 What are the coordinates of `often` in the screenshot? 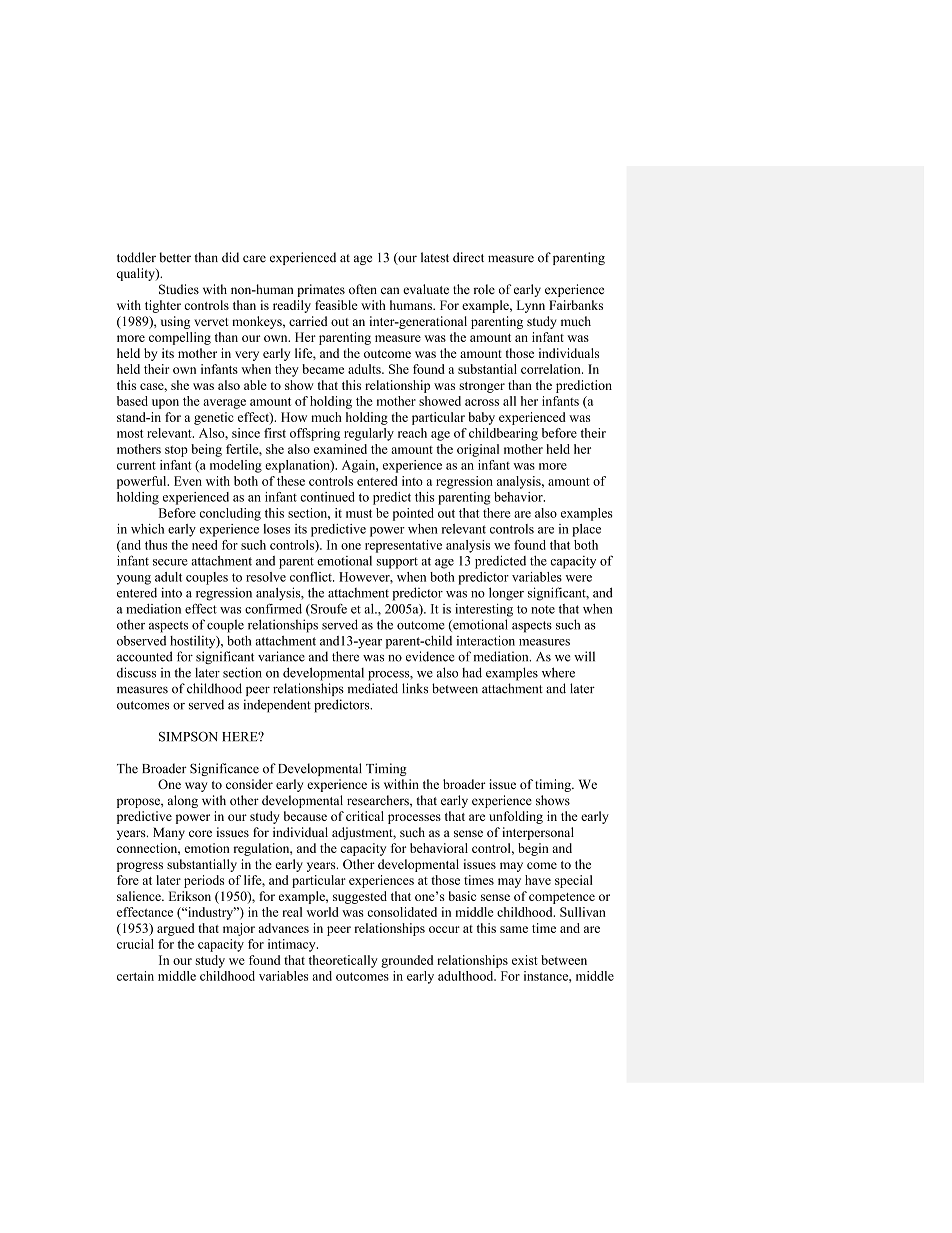 It's located at (363, 289).
